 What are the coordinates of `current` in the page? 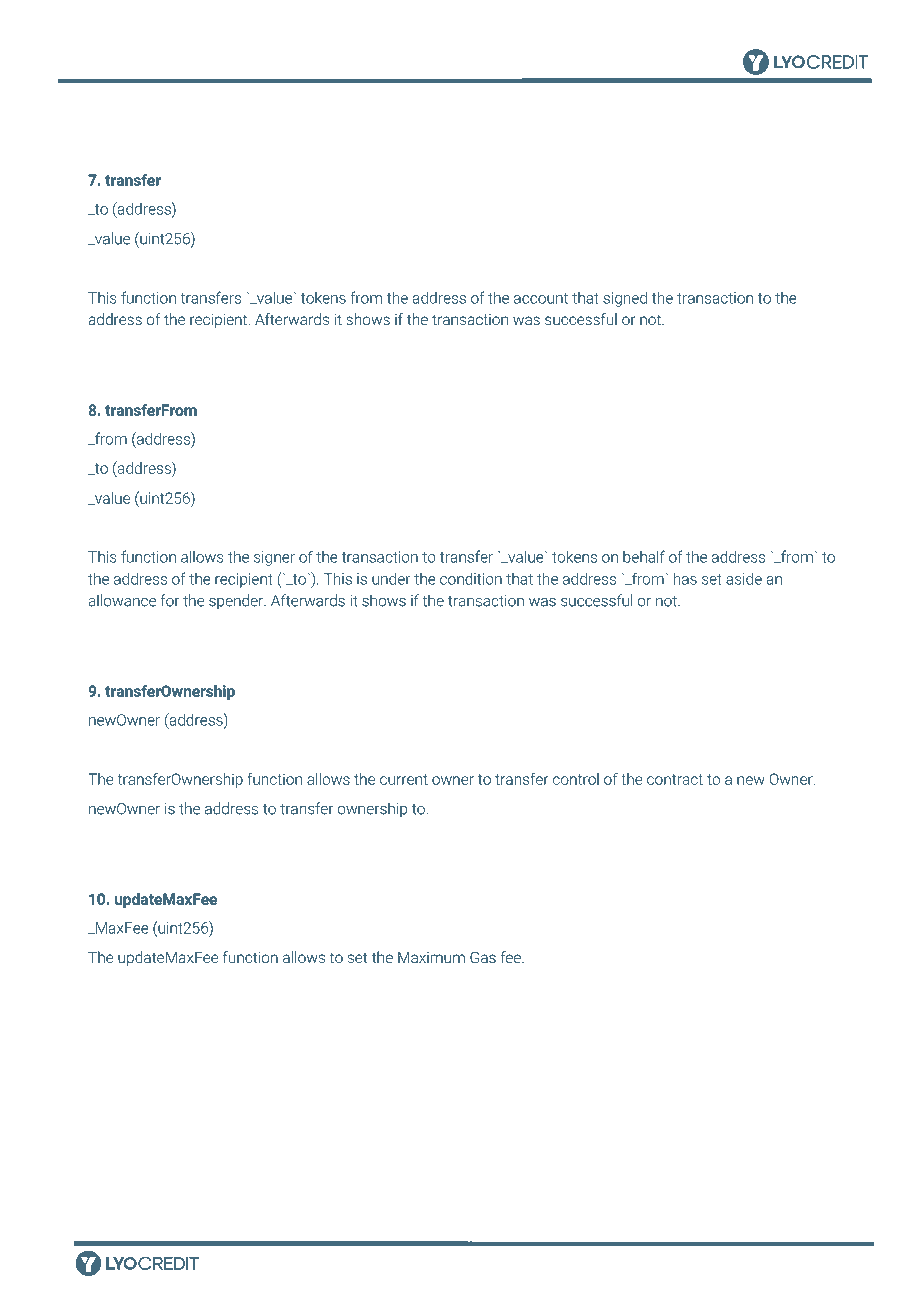 It's located at (404, 779).
